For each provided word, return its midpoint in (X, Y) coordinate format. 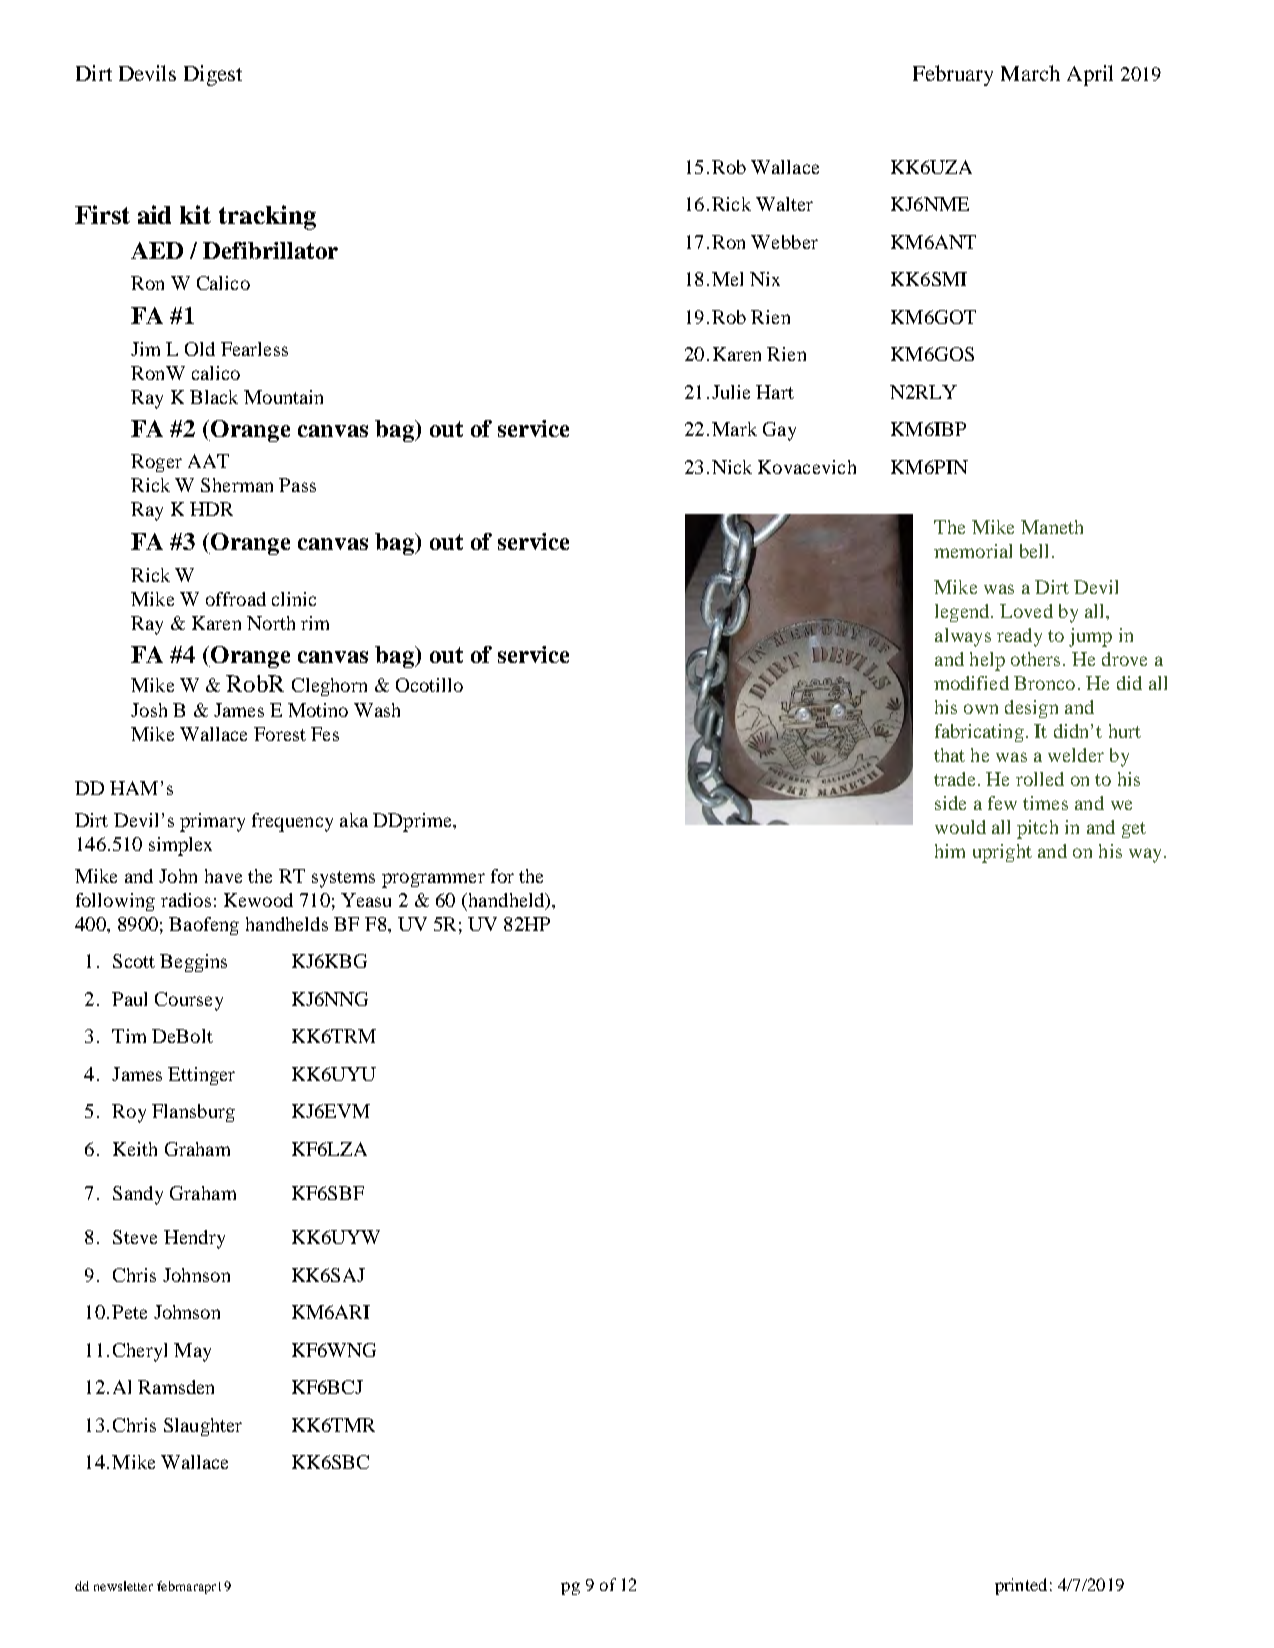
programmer (433, 880)
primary (212, 822)
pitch (1037, 829)
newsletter (123, 1586)
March (1030, 73)
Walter (784, 204)
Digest (213, 75)
